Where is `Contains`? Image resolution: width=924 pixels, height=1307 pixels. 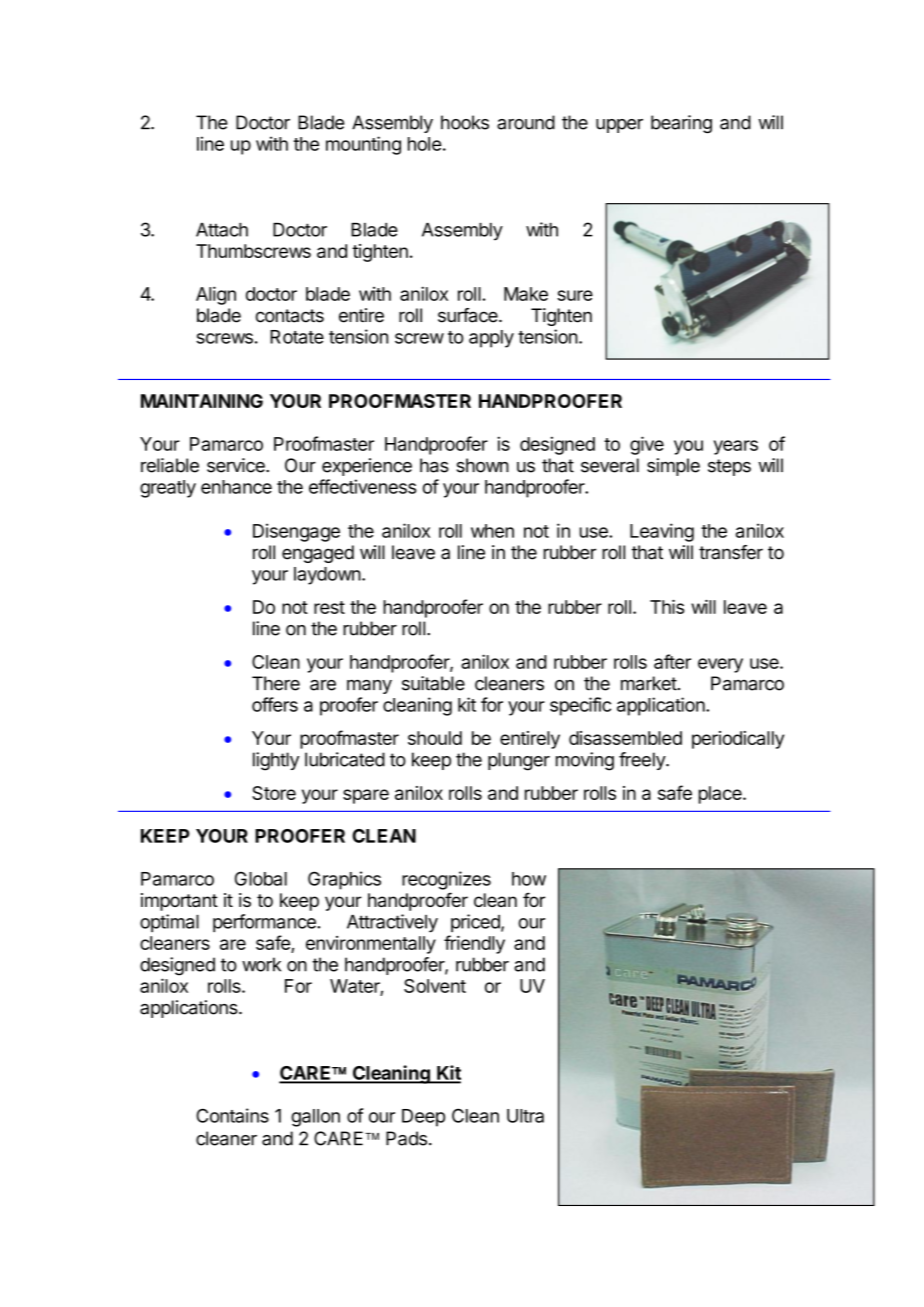 Contains is located at coordinates (232, 1115).
